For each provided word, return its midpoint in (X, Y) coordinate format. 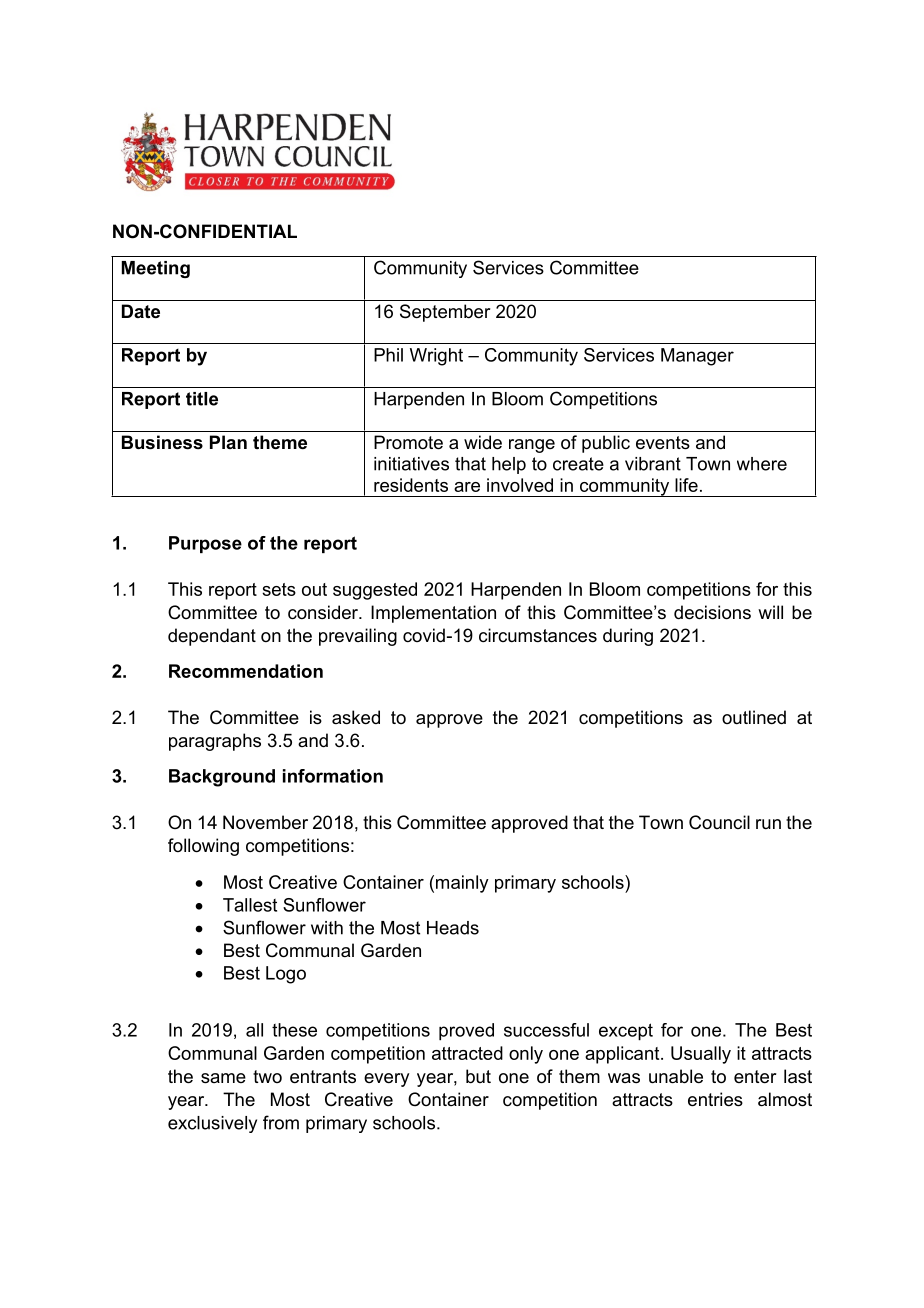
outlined (754, 717)
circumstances (538, 635)
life (686, 485)
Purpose (205, 544)
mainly (462, 884)
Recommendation (246, 671)
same (223, 1078)
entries (715, 1099)
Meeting (156, 269)
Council (719, 822)
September (445, 313)
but (478, 1076)
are (467, 487)
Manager (697, 357)
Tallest (250, 905)
